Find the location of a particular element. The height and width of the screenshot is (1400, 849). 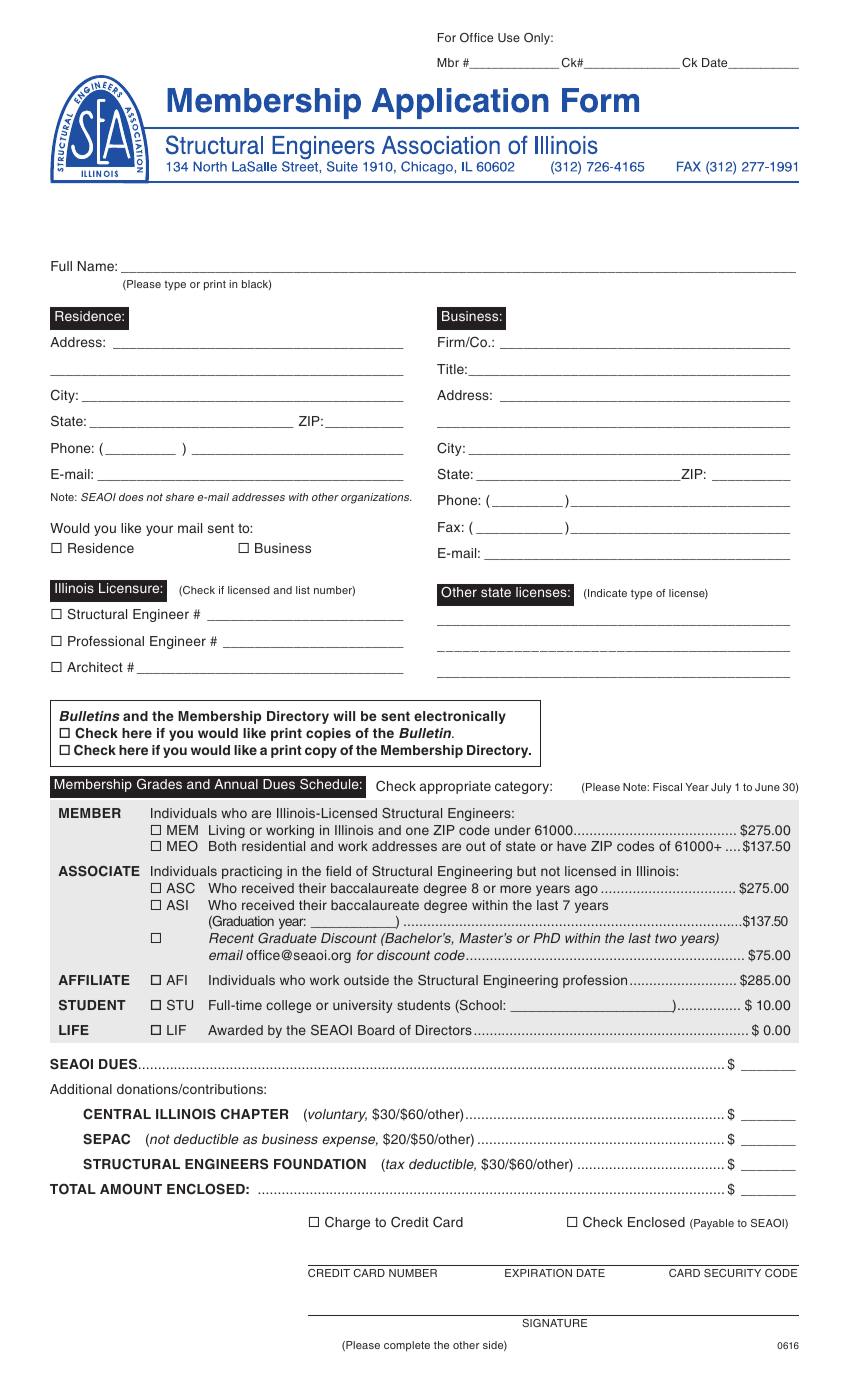

SECURITY is located at coordinates (732, 1273).
